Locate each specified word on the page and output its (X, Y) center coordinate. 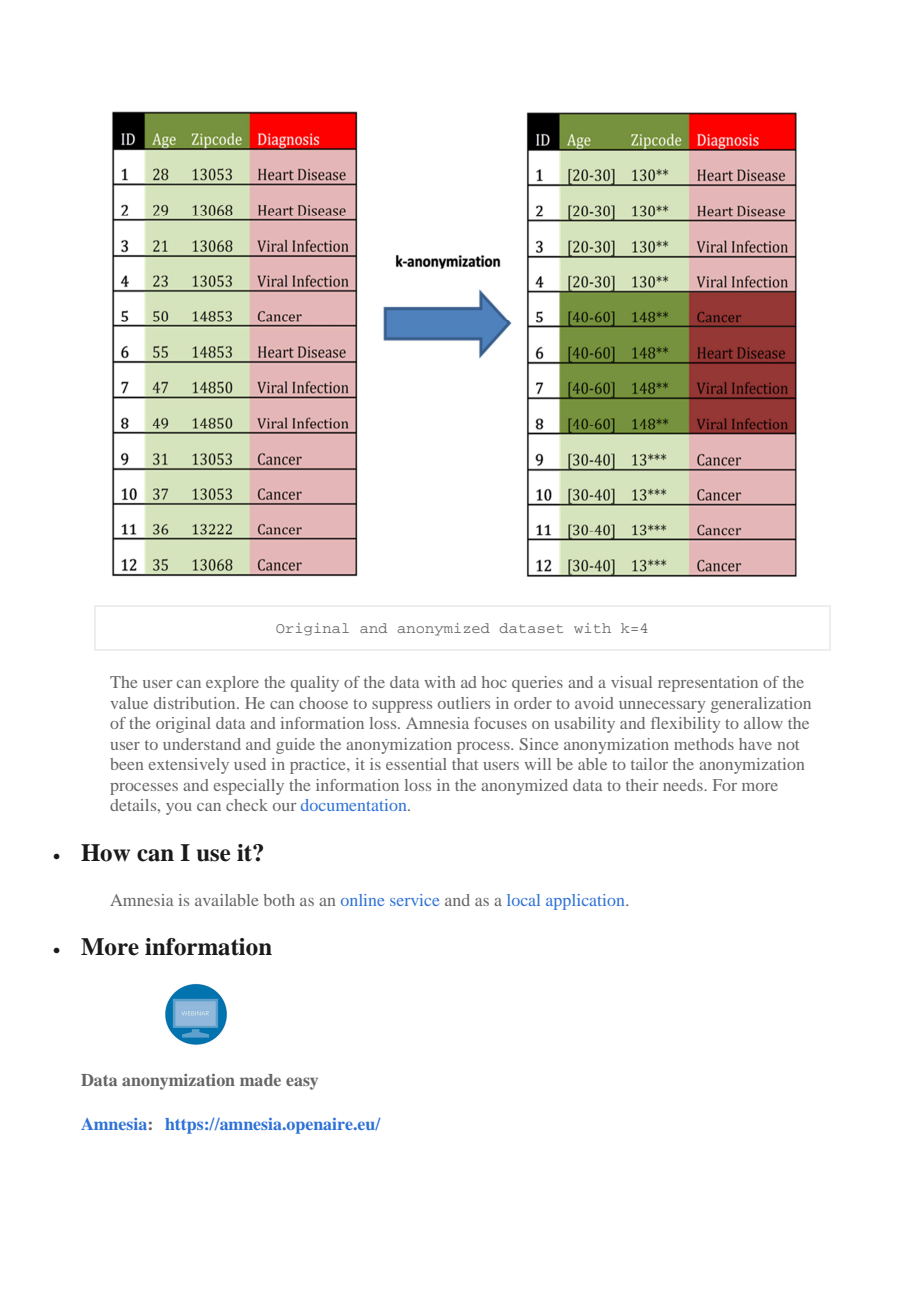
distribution (196, 703)
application (586, 902)
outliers (464, 703)
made (260, 1080)
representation (708, 684)
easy (302, 1083)
